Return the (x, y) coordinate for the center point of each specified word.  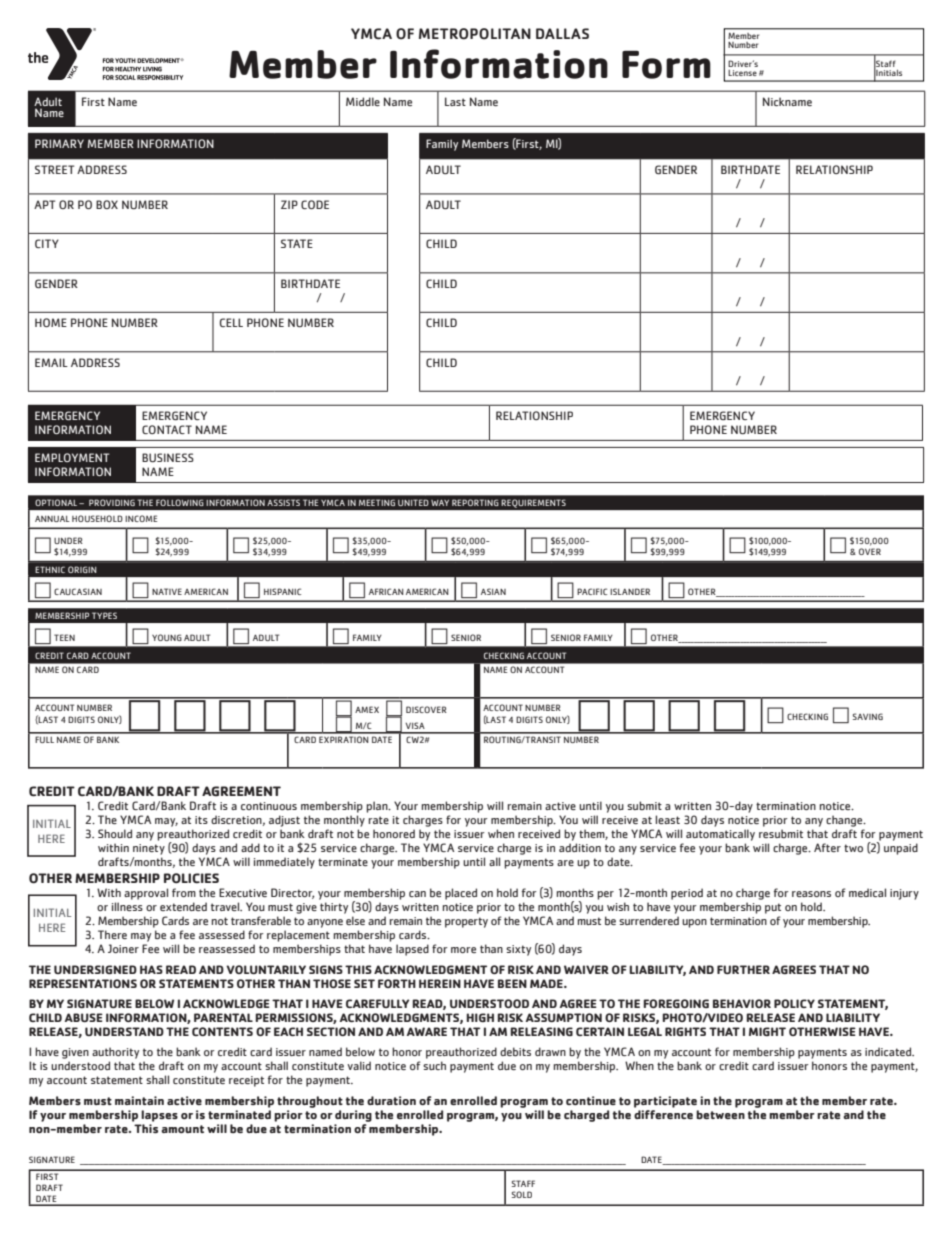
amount (182, 1129)
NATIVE (167, 591)
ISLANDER (630, 591)
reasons (811, 894)
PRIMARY (59, 143)
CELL (231, 322)
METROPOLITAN (475, 34)
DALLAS (562, 33)
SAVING (868, 716)
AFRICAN (386, 591)
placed (461, 894)
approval (146, 894)
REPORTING (475, 502)
